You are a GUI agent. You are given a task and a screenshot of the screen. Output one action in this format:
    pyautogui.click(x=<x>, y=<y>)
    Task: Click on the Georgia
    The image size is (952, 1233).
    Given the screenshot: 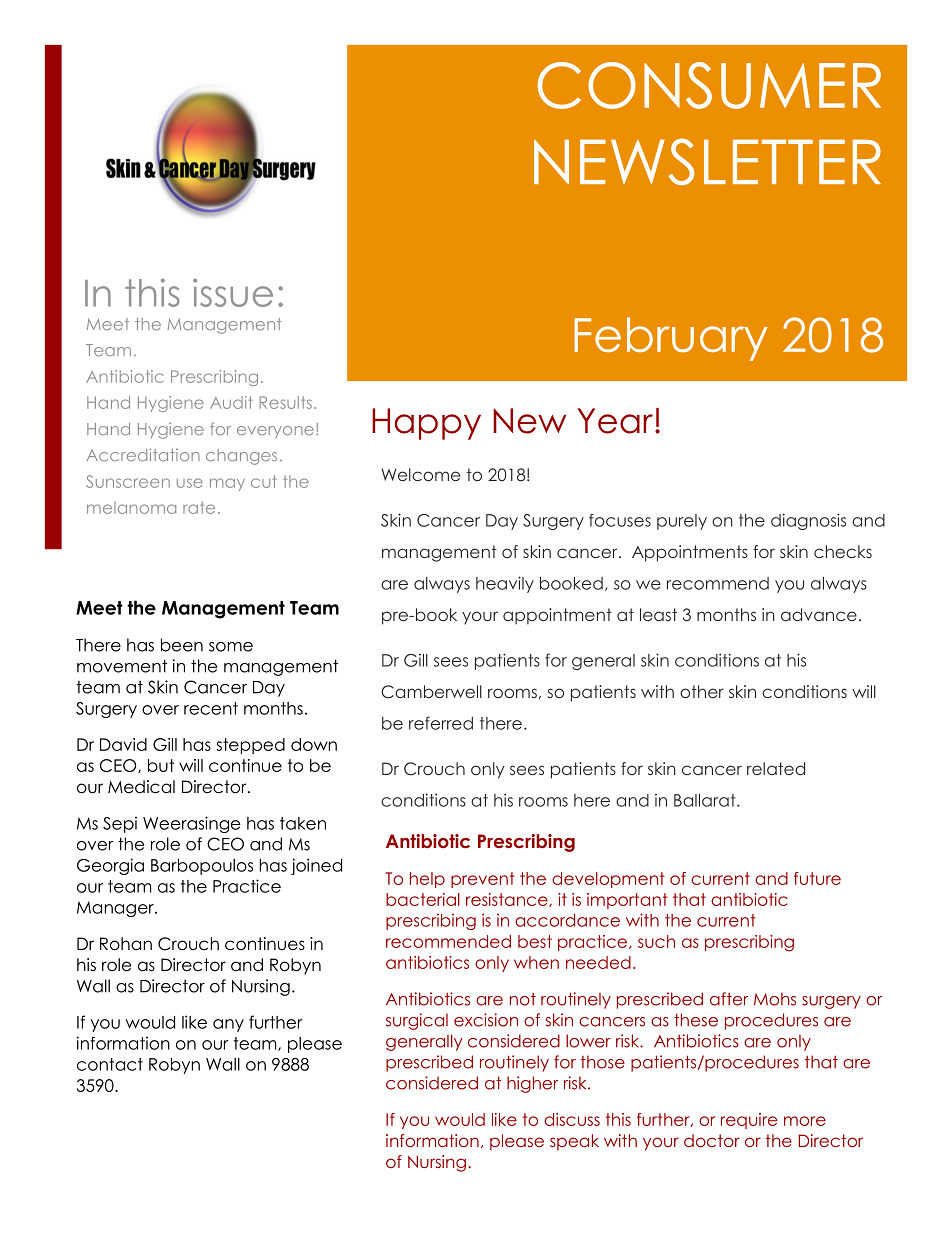 What is the action you would take?
    pyautogui.click(x=110, y=866)
